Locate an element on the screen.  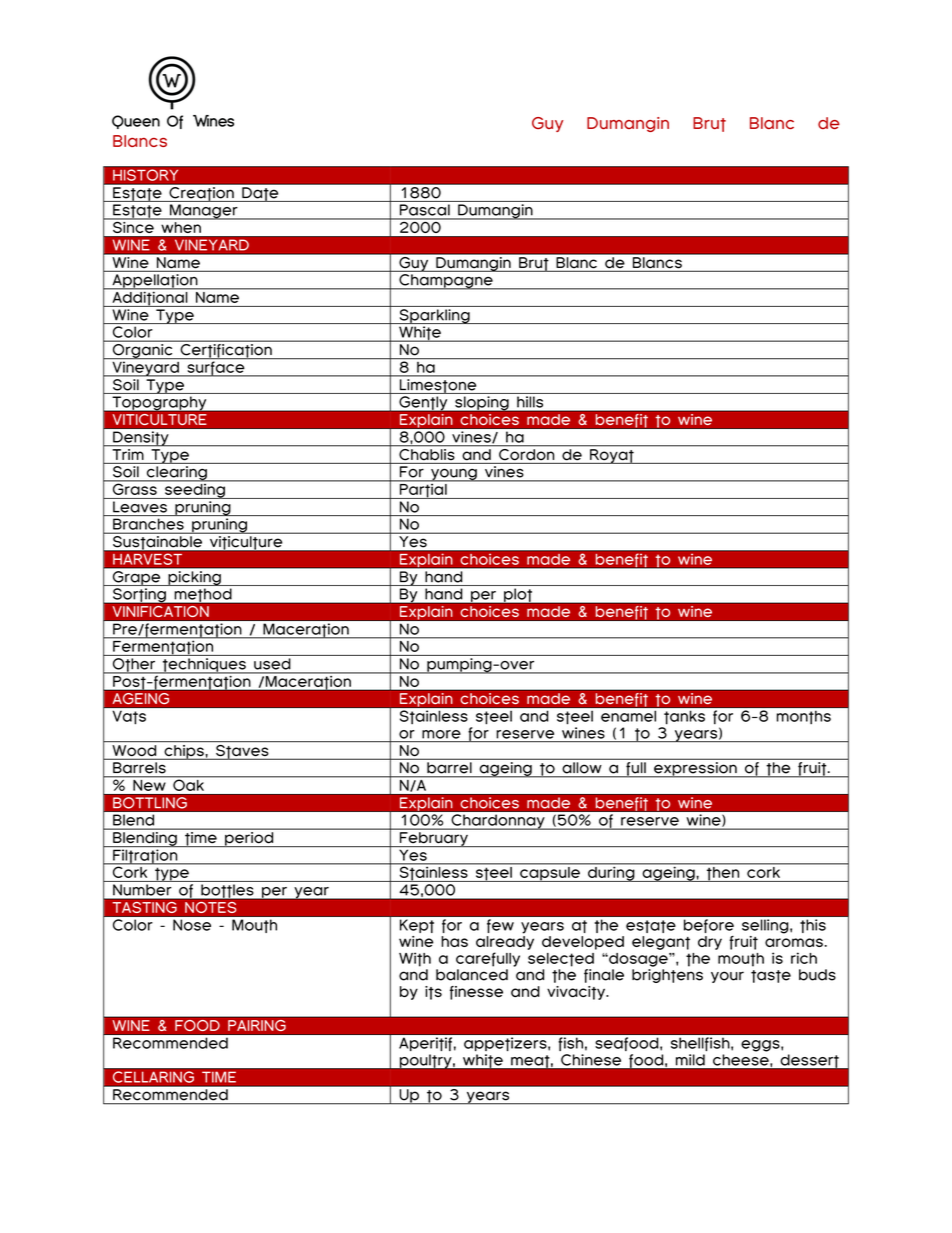
has is located at coordinates (454, 941).
